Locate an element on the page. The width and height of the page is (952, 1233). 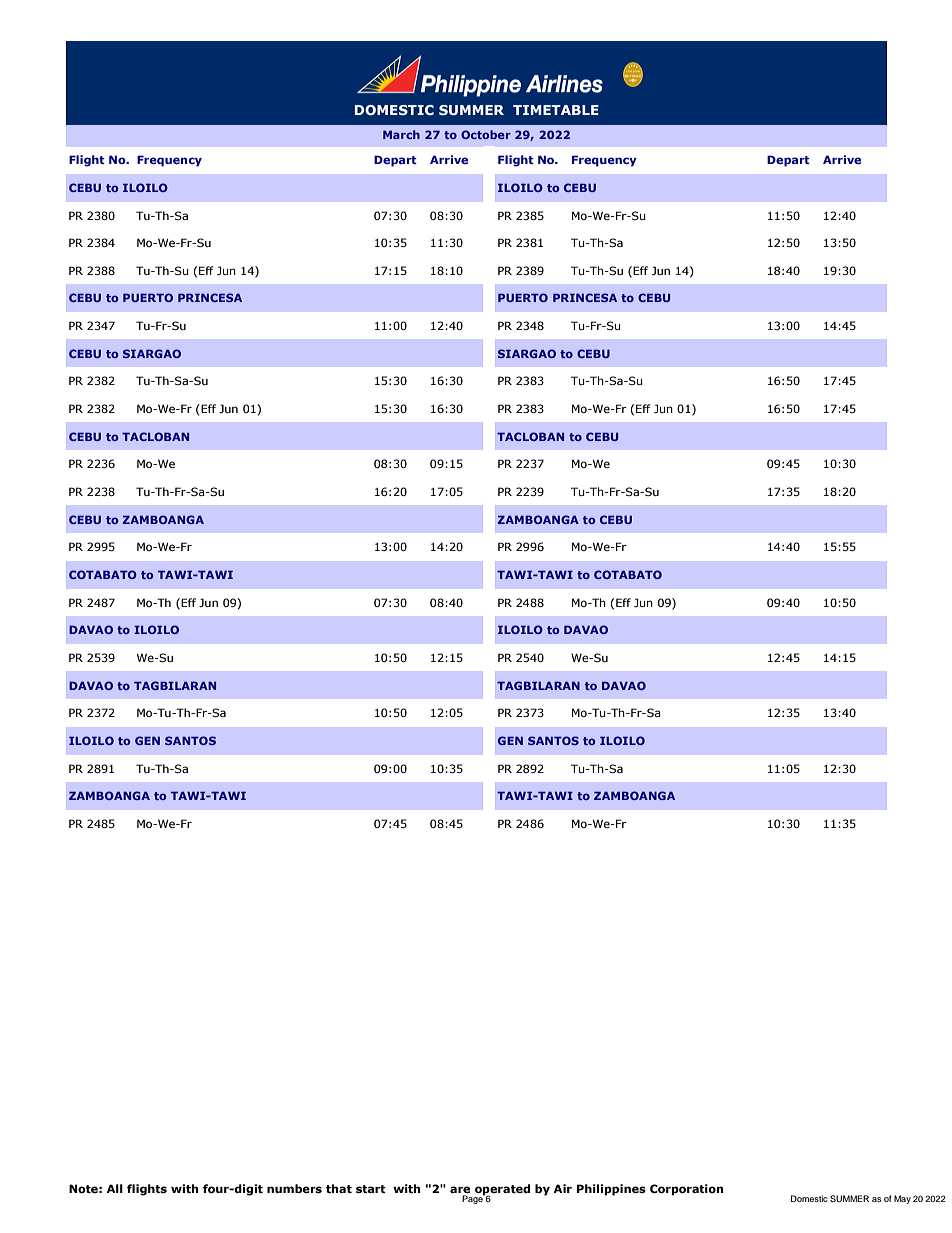
October is located at coordinates (486, 134).
